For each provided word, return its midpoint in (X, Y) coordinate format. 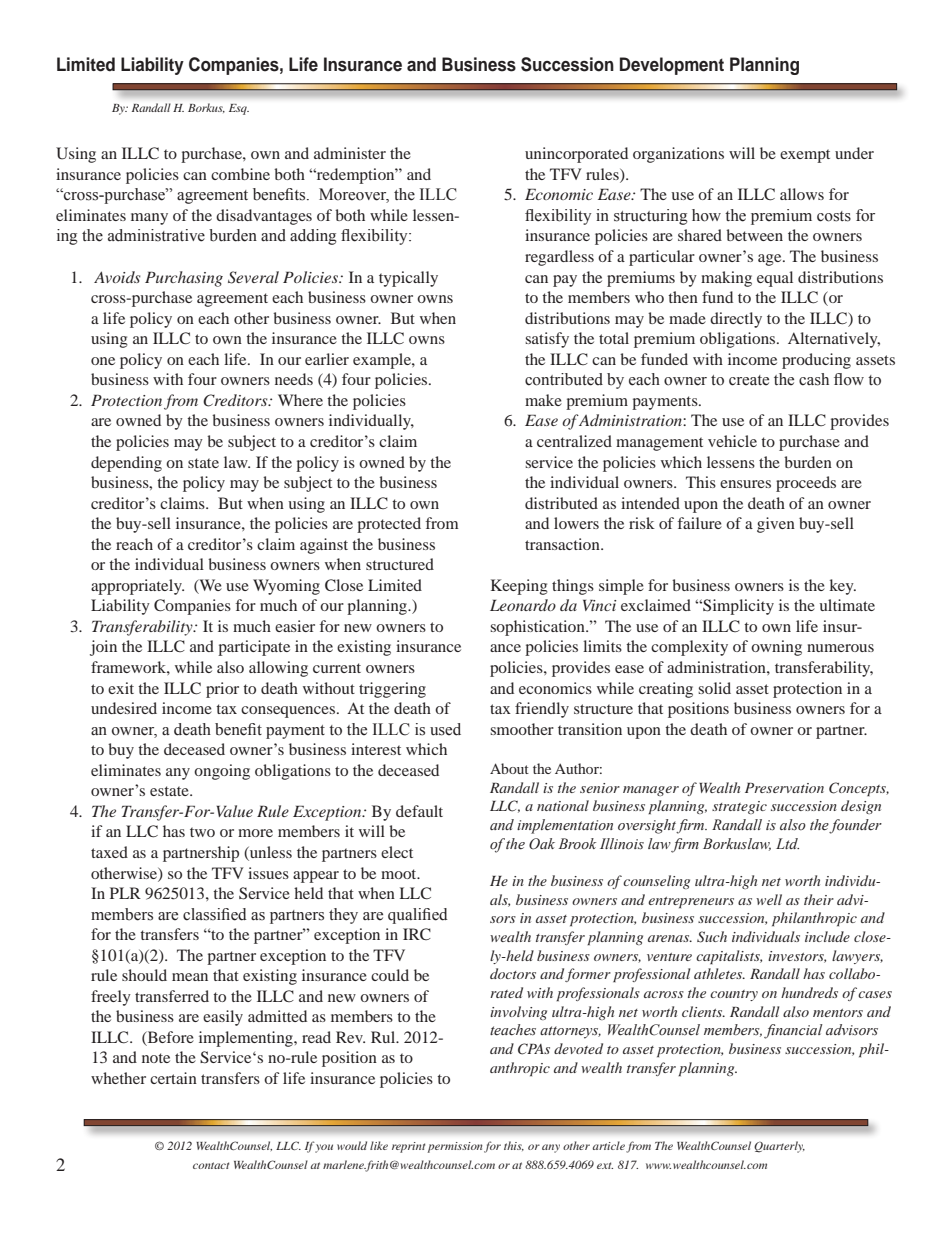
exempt (805, 156)
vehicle (732, 441)
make (543, 400)
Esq (239, 109)
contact (211, 1165)
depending (126, 464)
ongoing (222, 772)
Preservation (784, 788)
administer (350, 153)
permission (455, 1147)
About (509, 768)
